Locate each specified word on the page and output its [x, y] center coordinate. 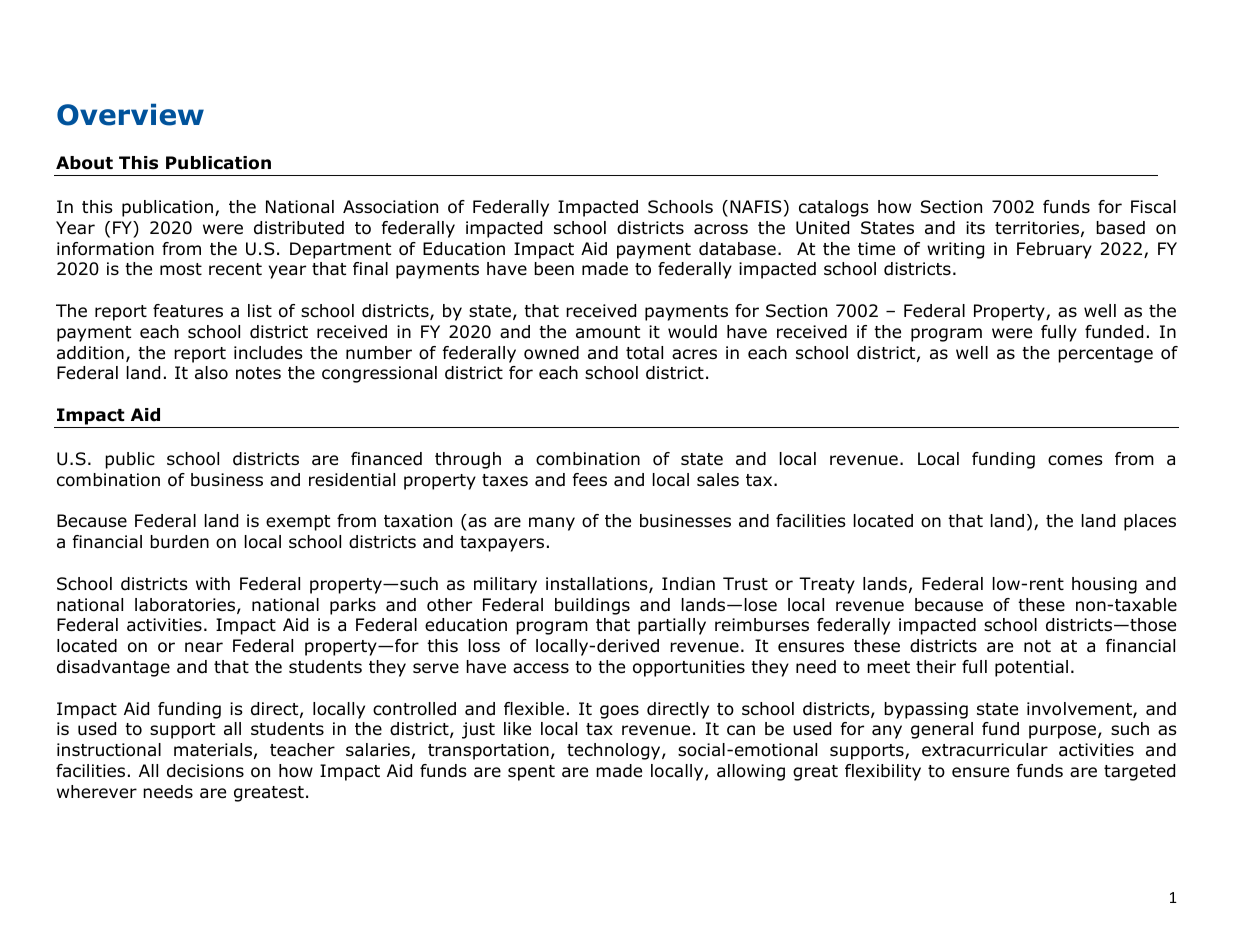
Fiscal [1153, 206]
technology [615, 751]
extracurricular [985, 750]
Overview [130, 114]
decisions [205, 771]
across [721, 229]
